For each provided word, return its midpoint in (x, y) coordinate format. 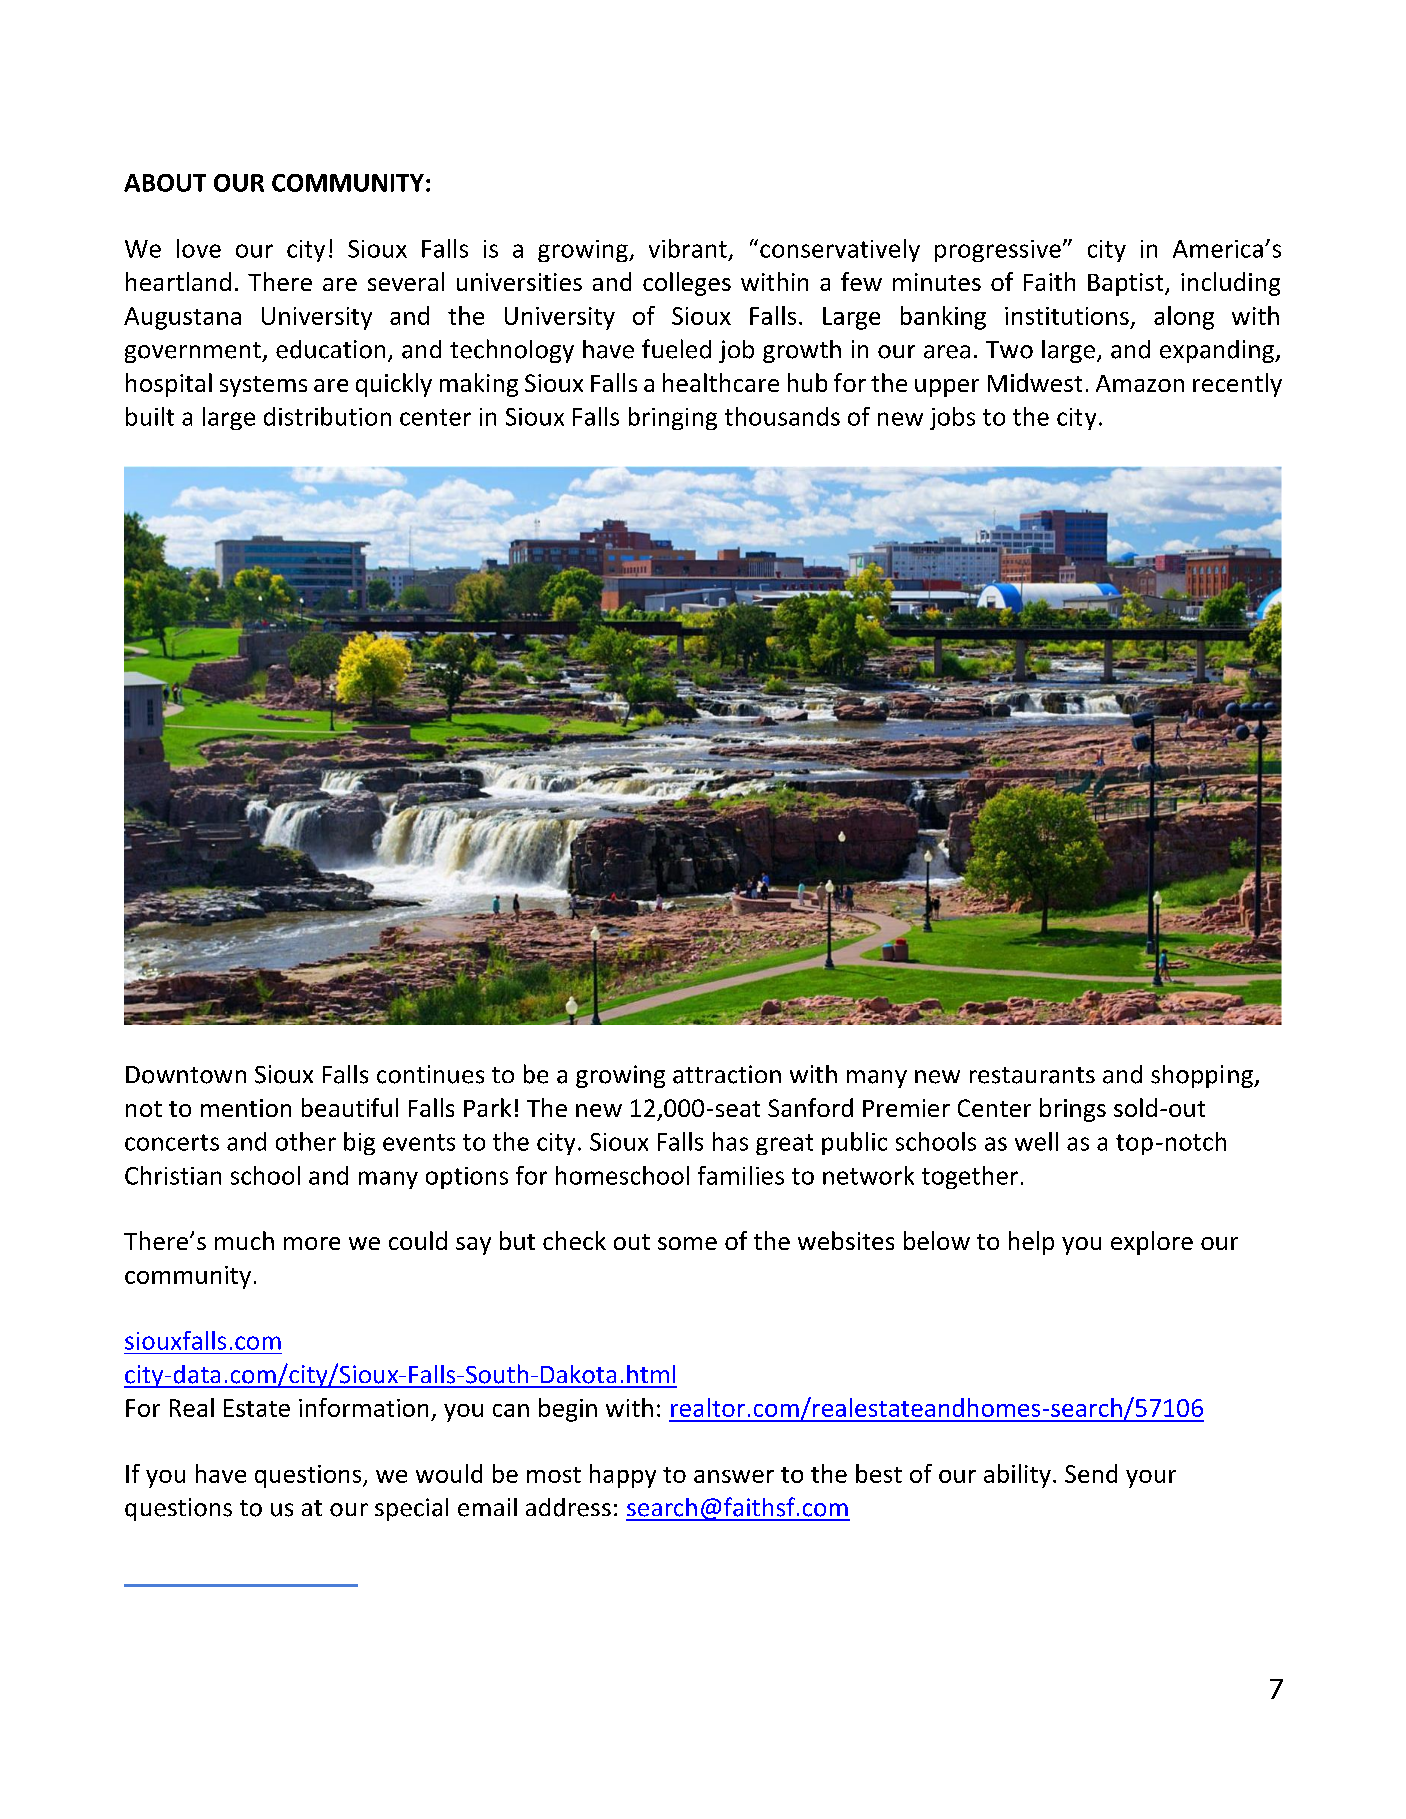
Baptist (1127, 284)
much (244, 1240)
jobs (952, 418)
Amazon (1140, 383)
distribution (327, 416)
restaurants (1032, 1075)
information (363, 1407)
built (150, 416)
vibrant (688, 248)
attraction (727, 1074)
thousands (782, 416)
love (199, 248)
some (687, 1243)
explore (1152, 1243)
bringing (673, 418)
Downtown (186, 1075)
